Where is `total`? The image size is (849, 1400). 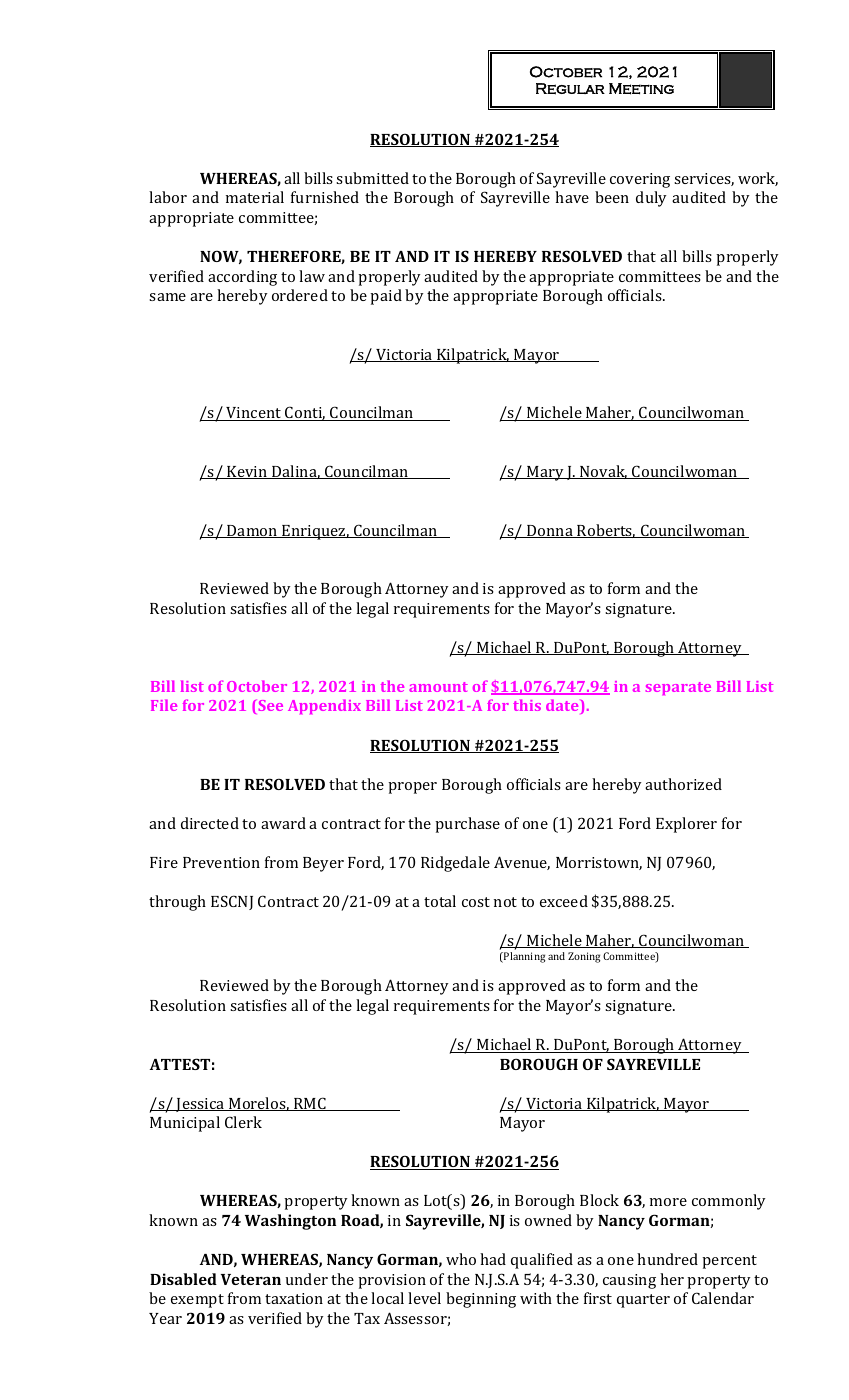
total is located at coordinates (440, 901).
